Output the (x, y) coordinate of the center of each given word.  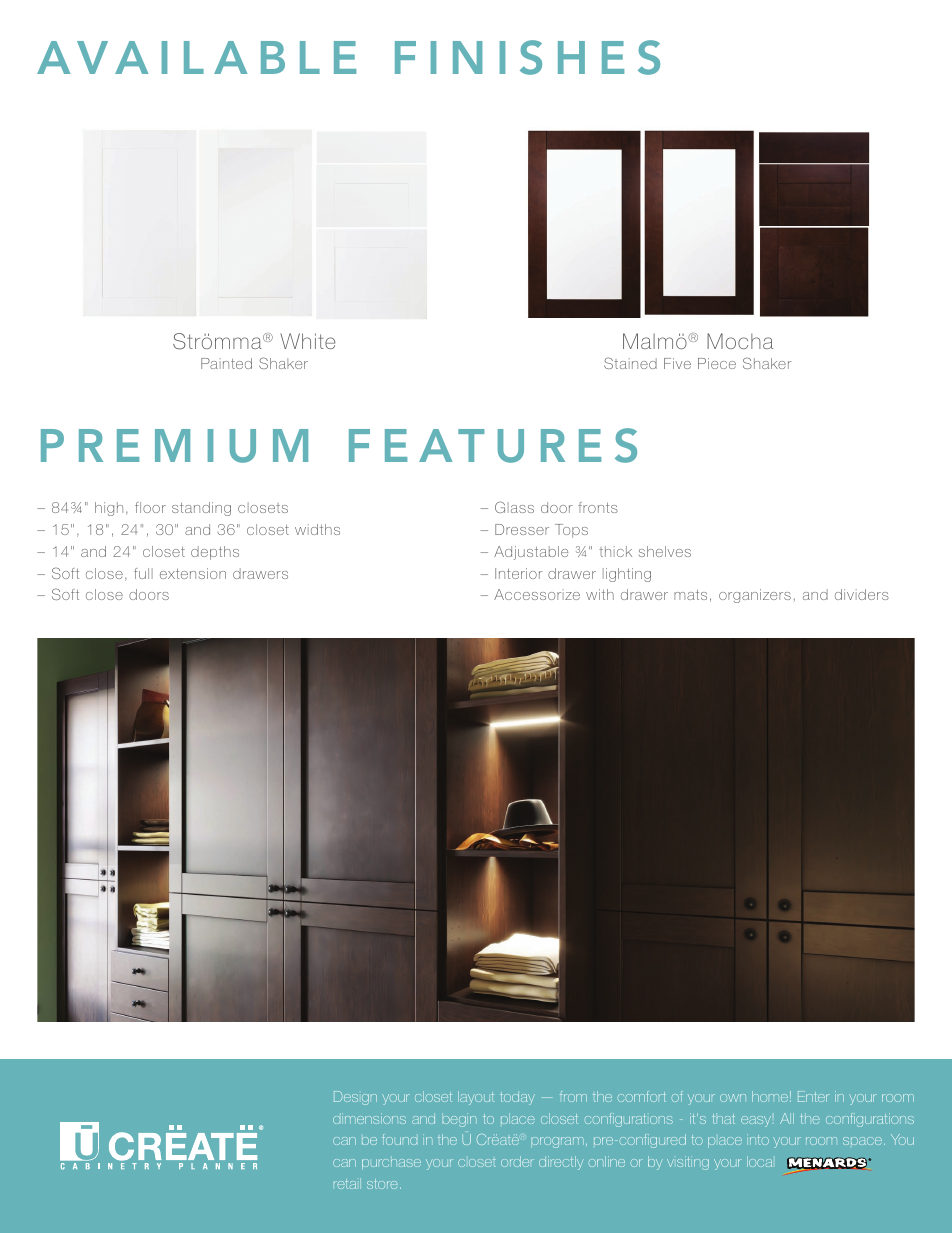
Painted (226, 363)
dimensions (369, 1118)
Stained (630, 363)
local (759, 1161)
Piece (717, 363)
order (517, 1161)
